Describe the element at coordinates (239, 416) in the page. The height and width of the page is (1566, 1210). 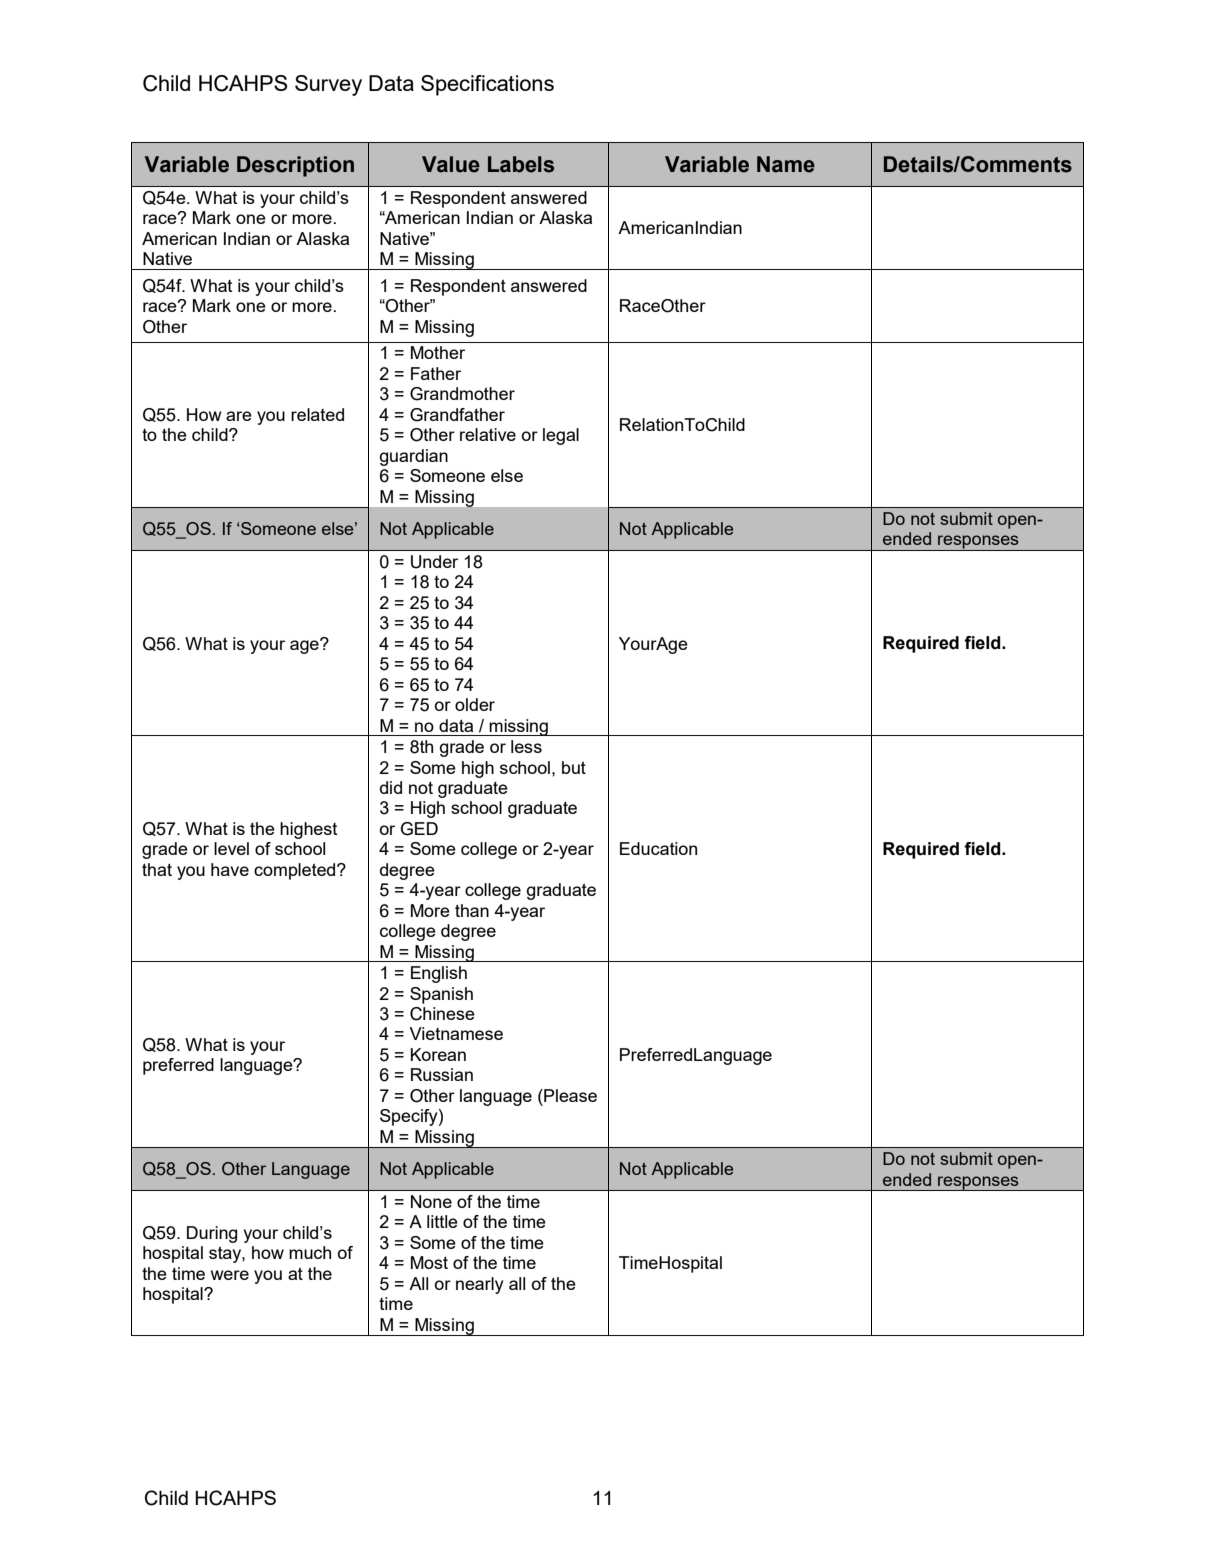
I see `are` at that location.
